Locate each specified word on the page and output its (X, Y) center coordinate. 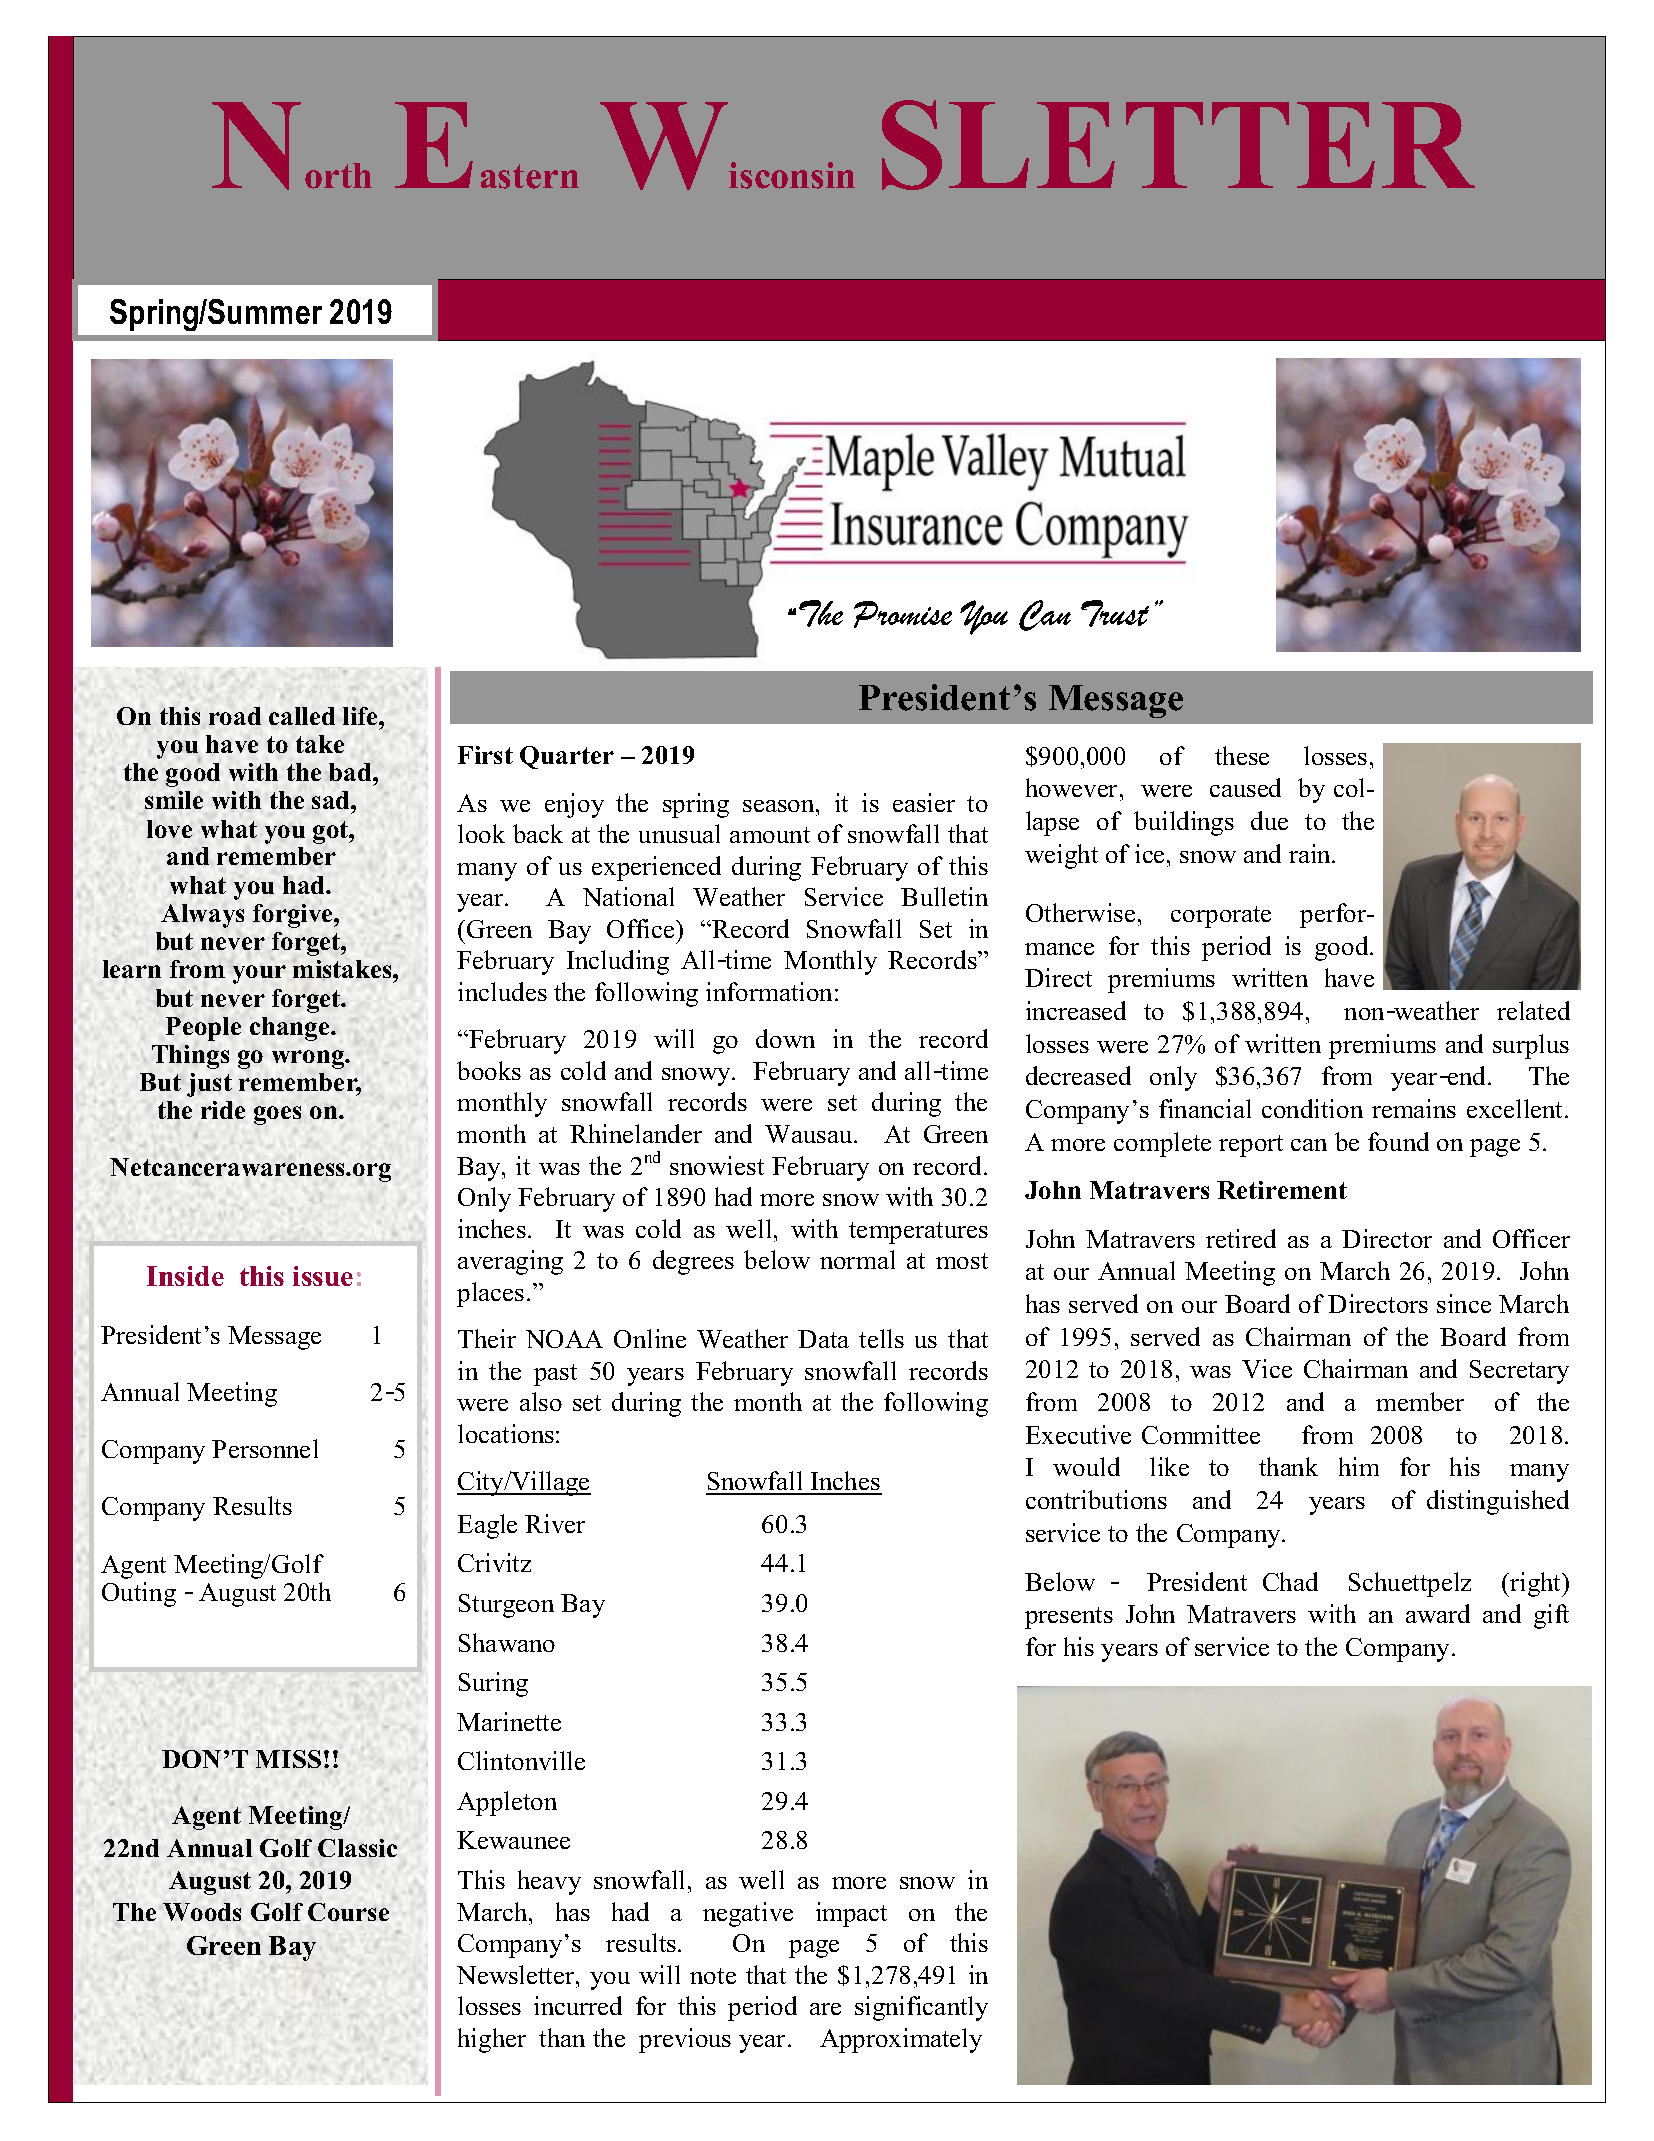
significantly (921, 2008)
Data (823, 1339)
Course (348, 1912)
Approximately (901, 2040)
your (259, 974)
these (1242, 755)
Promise (903, 614)
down (785, 1038)
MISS (288, 1759)
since (1464, 1303)
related (1533, 1010)
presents (1069, 1618)
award (1438, 1613)
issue (323, 1276)
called (302, 716)
